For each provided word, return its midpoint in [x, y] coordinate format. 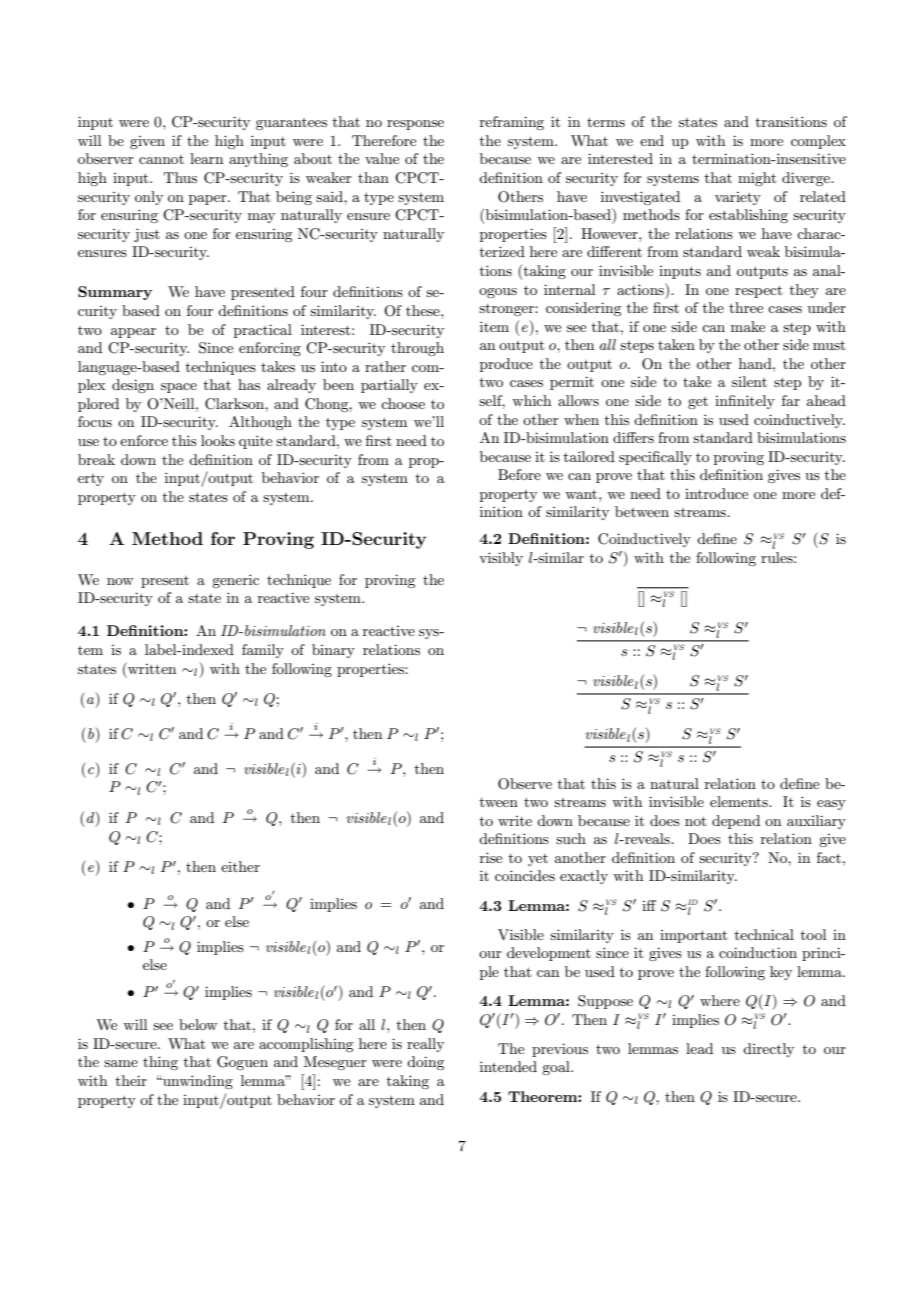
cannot [161, 159]
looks [218, 440]
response [415, 125]
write [515, 821]
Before [519, 474]
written [151, 668]
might [757, 179]
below [198, 1024]
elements [740, 801]
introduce [716, 493]
